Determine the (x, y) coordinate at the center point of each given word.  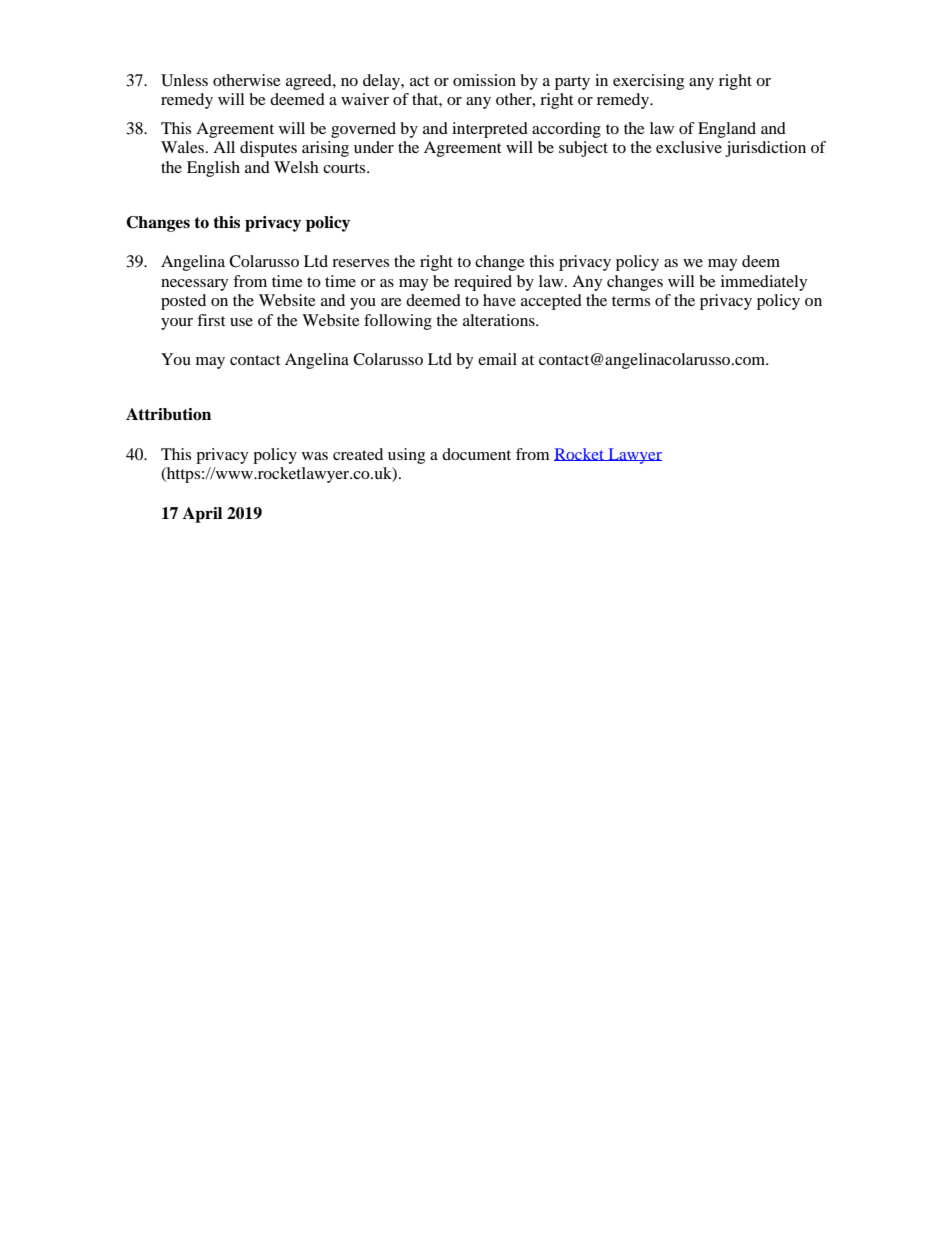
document (476, 454)
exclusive (689, 147)
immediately (764, 283)
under (374, 147)
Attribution (168, 414)
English (213, 169)
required (483, 283)
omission (484, 80)
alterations (500, 320)
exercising (648, 82)
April (202, 515)
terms (631, 301)
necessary (194, 285)
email (497, 359)
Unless (184, 80)
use (241, 322)
